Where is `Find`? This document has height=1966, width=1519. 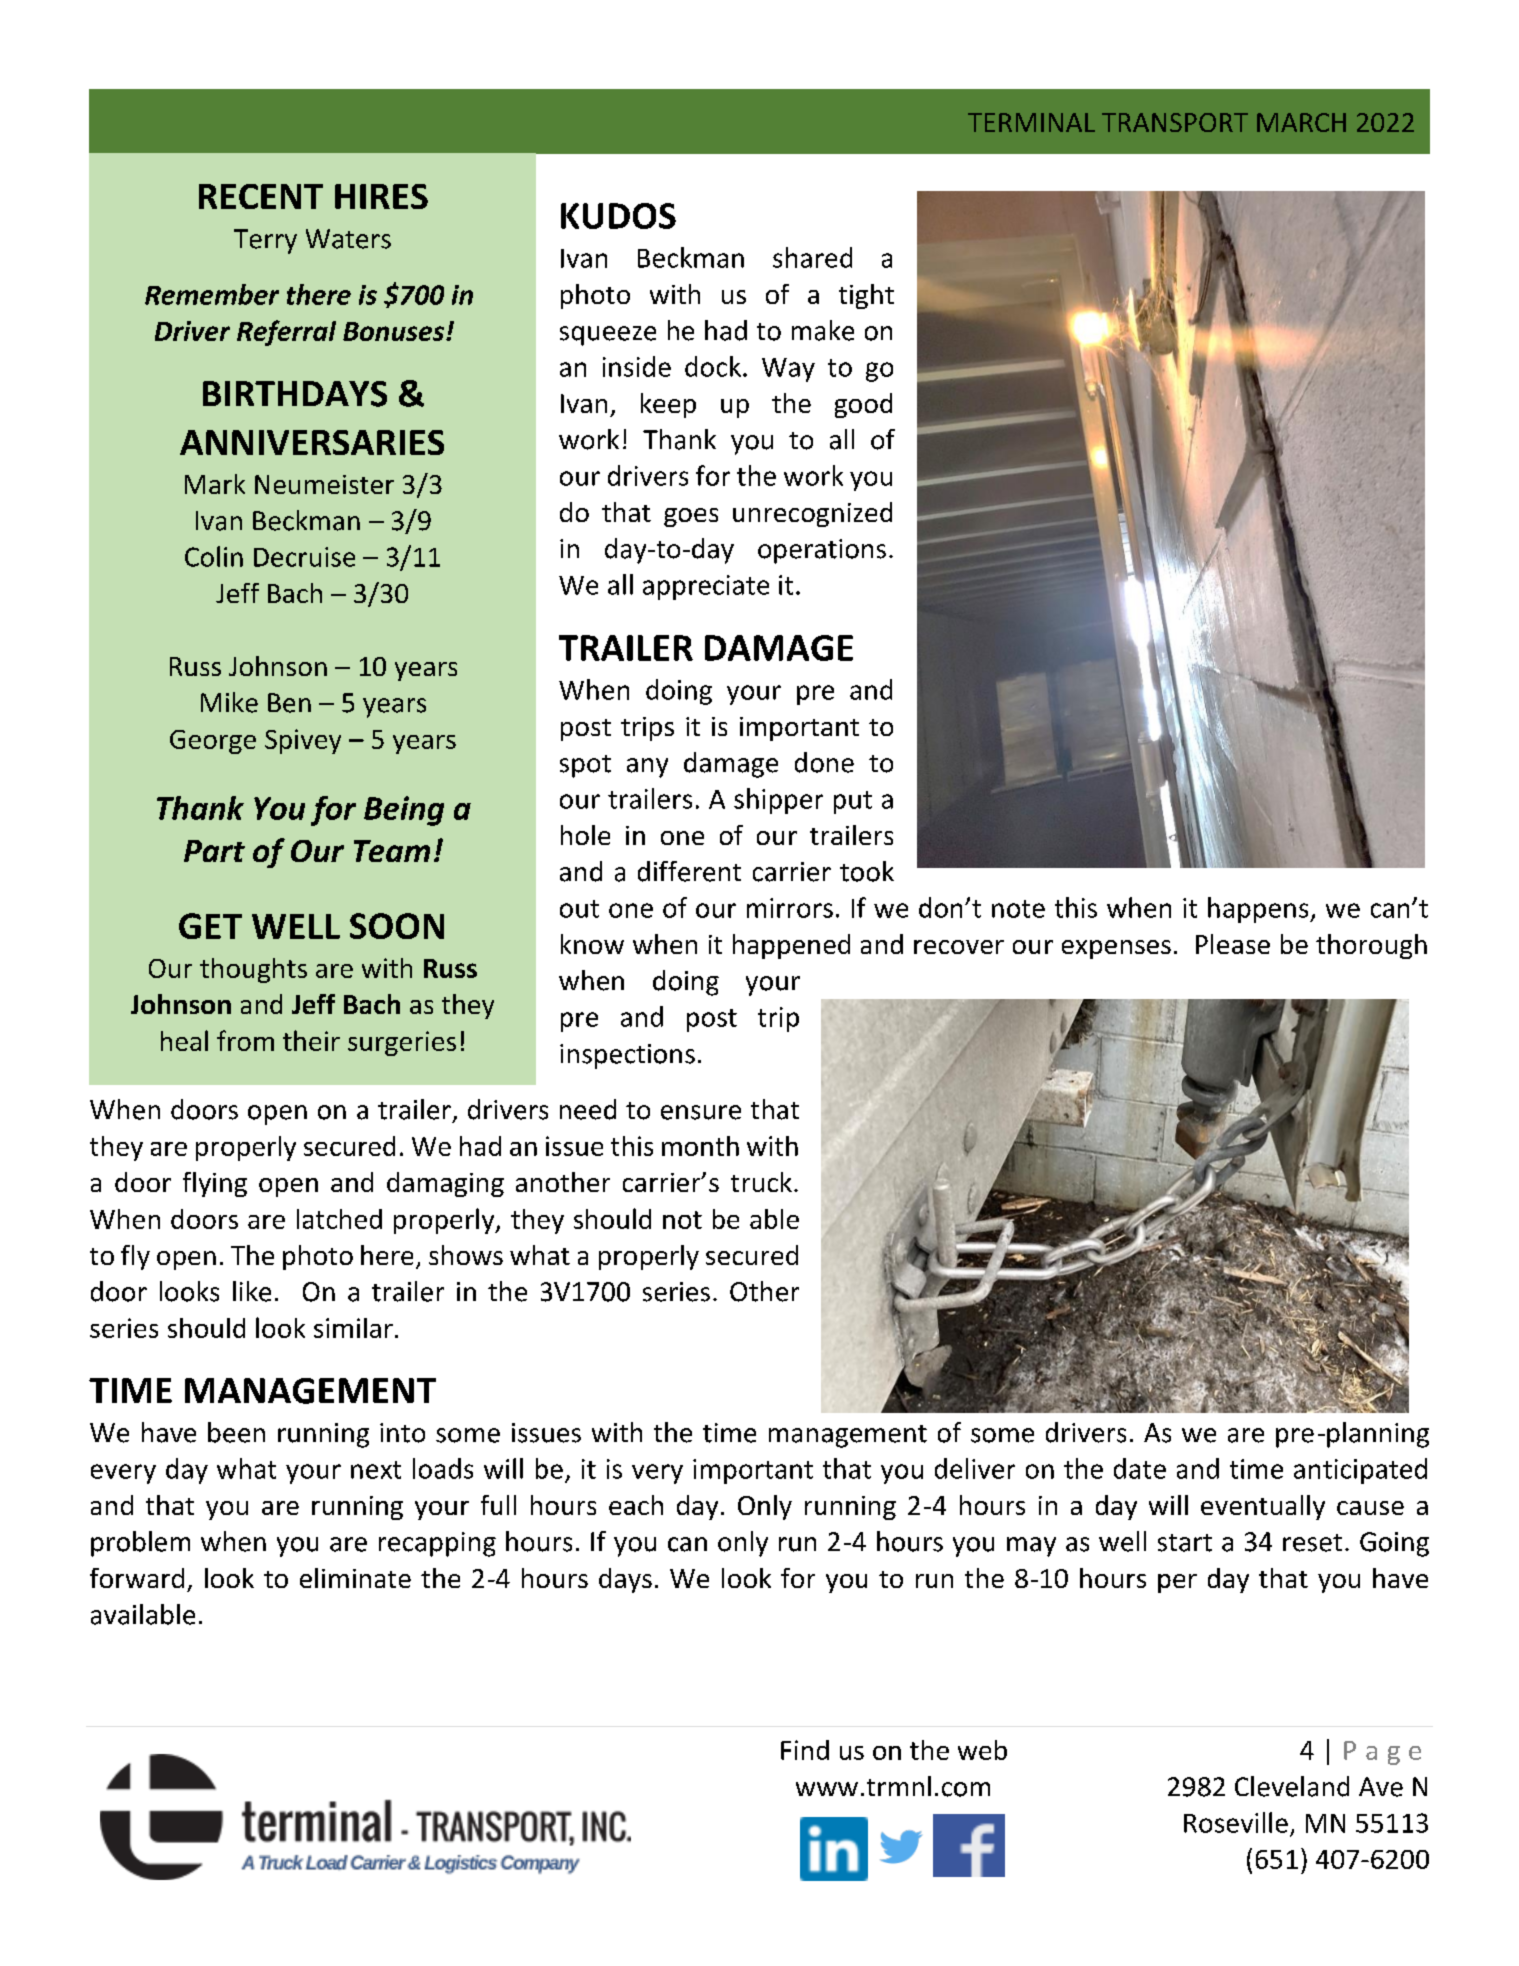 Find is located at coordinates (805, 1750).
